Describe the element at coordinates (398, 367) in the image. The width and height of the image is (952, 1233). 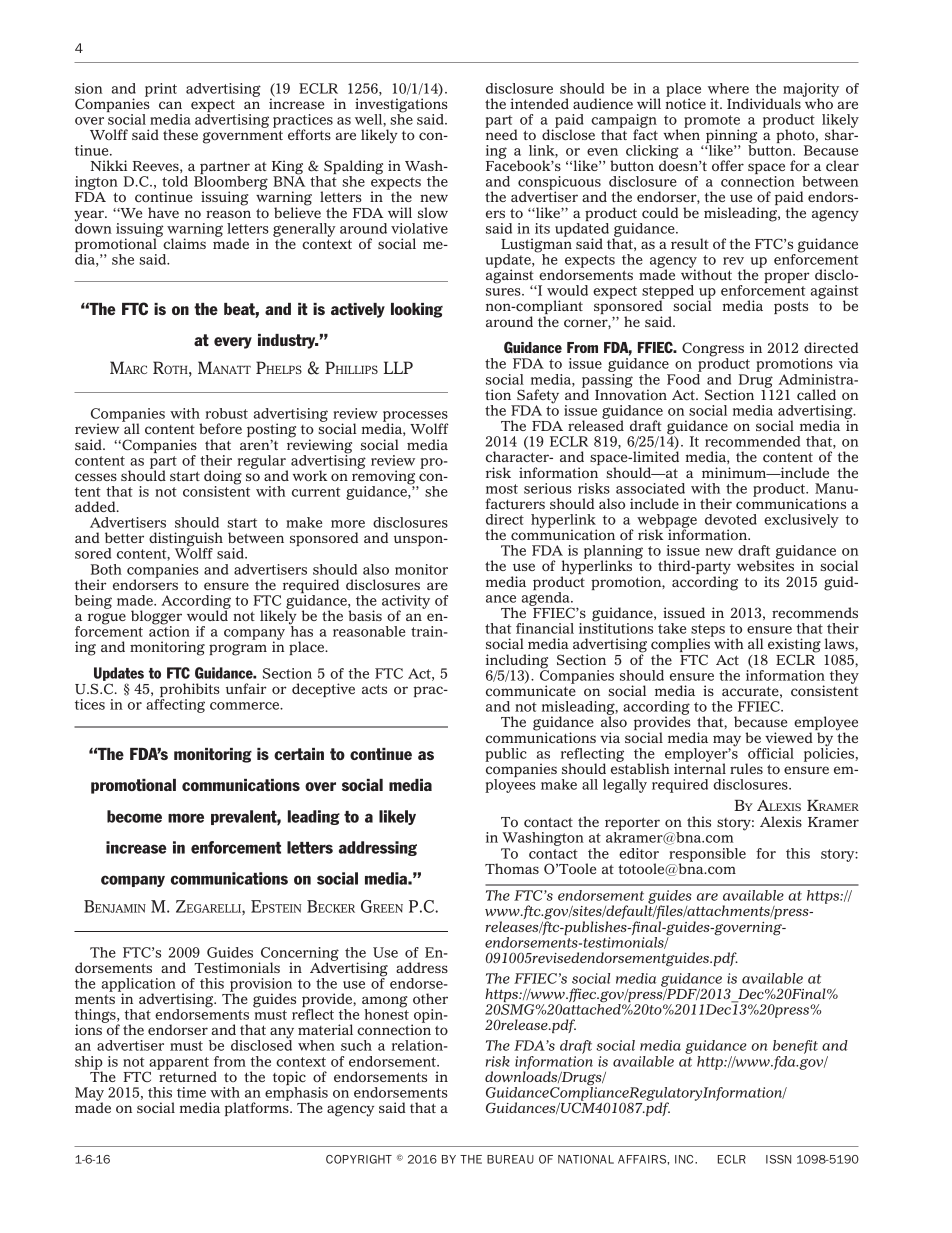
I see `LLP` at that location.
